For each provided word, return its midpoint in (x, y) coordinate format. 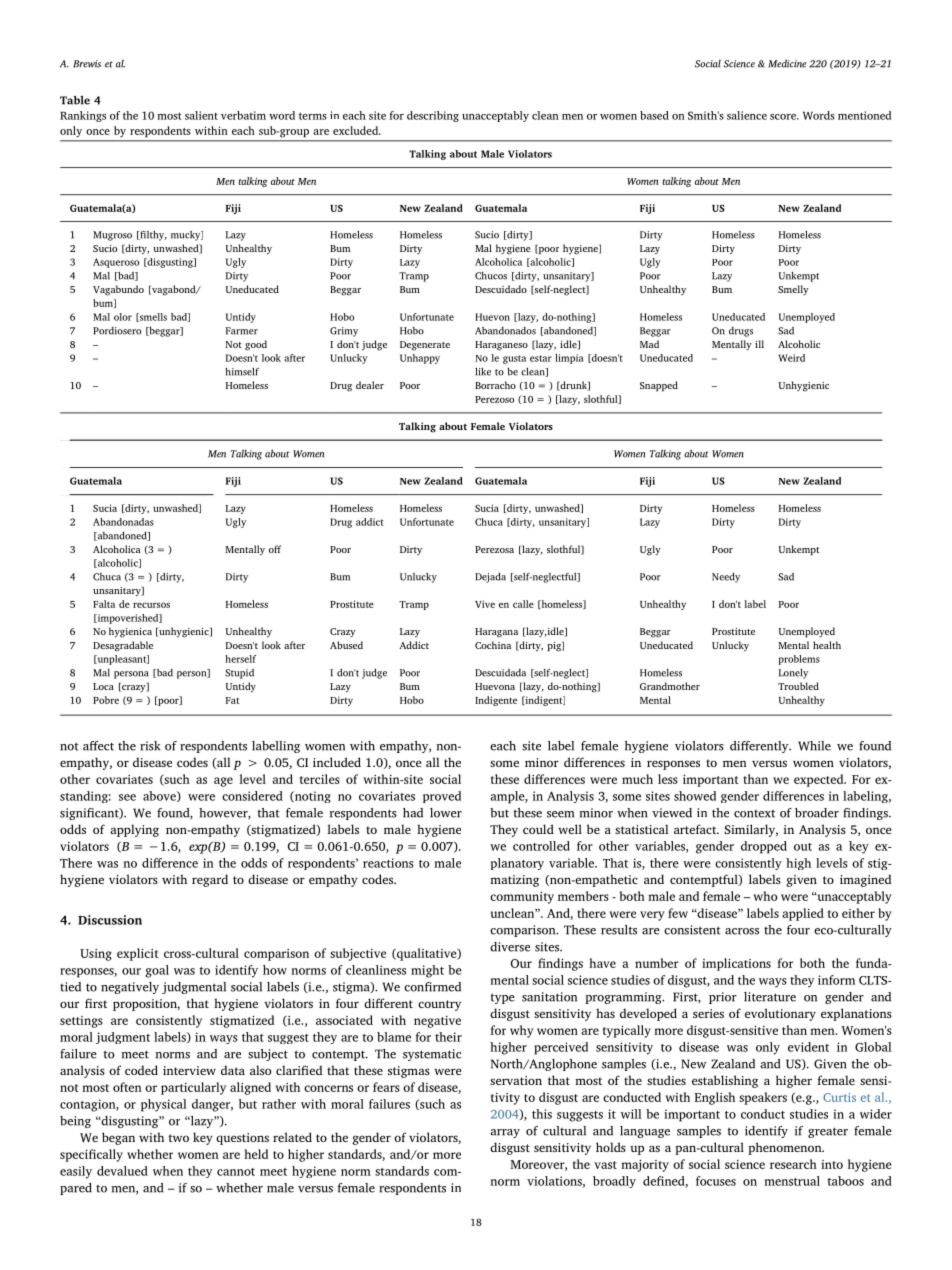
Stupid (239, 674)
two (178, 1138)
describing (433, 116)
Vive (485, 604)
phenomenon (786, 1148)
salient (201, 115)
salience (747, 115)
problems (799, 660)
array (505, 1133)
